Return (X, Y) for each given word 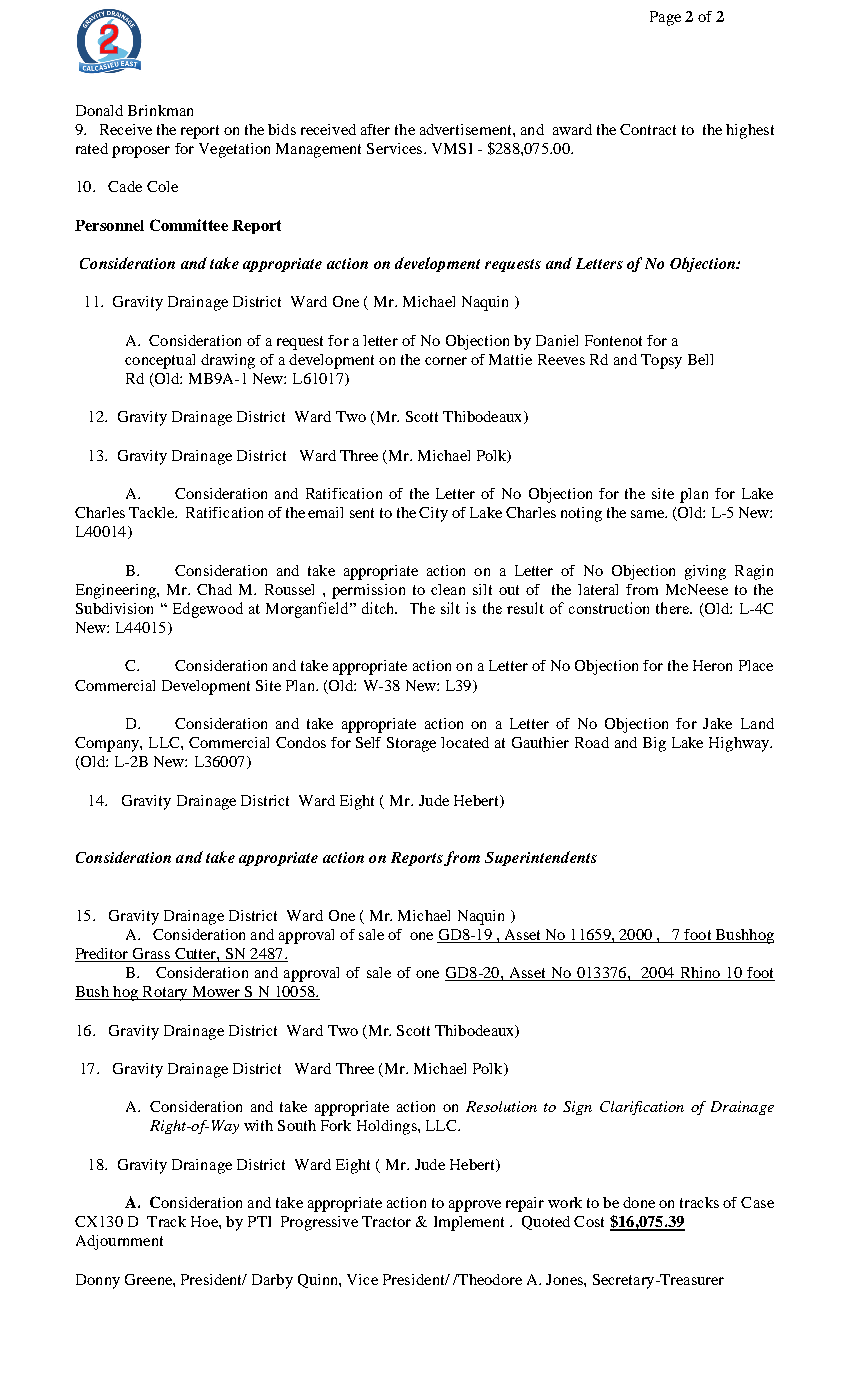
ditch (379, 608)
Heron (712, 665)
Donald (99, 110)
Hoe (205, 1221)
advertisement (467, 129)
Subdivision (114, 608)
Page (665, 18)
